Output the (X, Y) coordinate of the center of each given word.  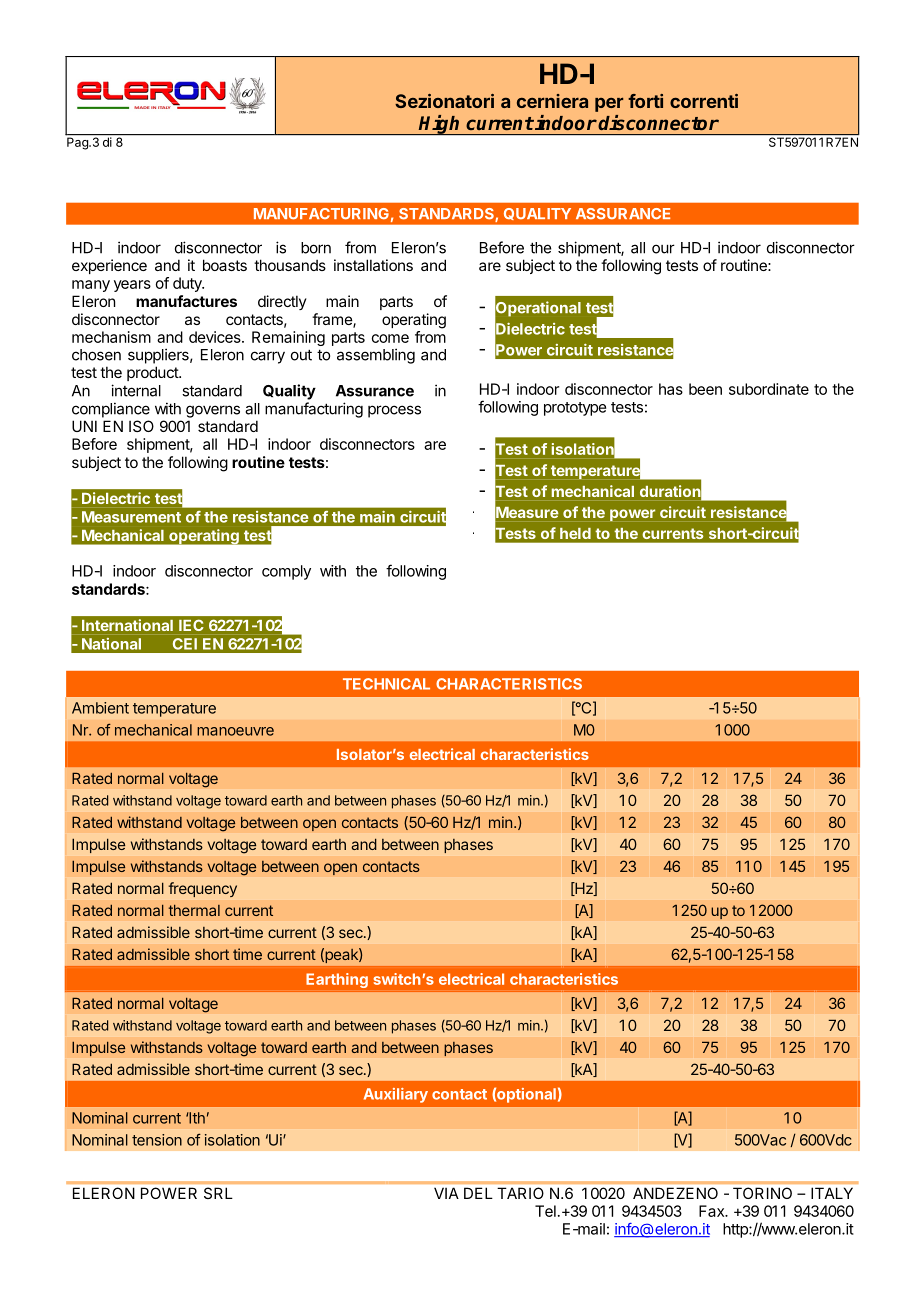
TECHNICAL (386, 684)
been (705, 389)
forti (645, 101)
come (390, 338)
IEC (191, 625)
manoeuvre (235, 731)
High (440, 124)
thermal (194, 910)
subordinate (769, 389)
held (575, 533)
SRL (218, 1193)
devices (216, 337)
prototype (575, 409)
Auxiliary (396, 1095)
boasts (225, 265)
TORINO (762, 1193)
